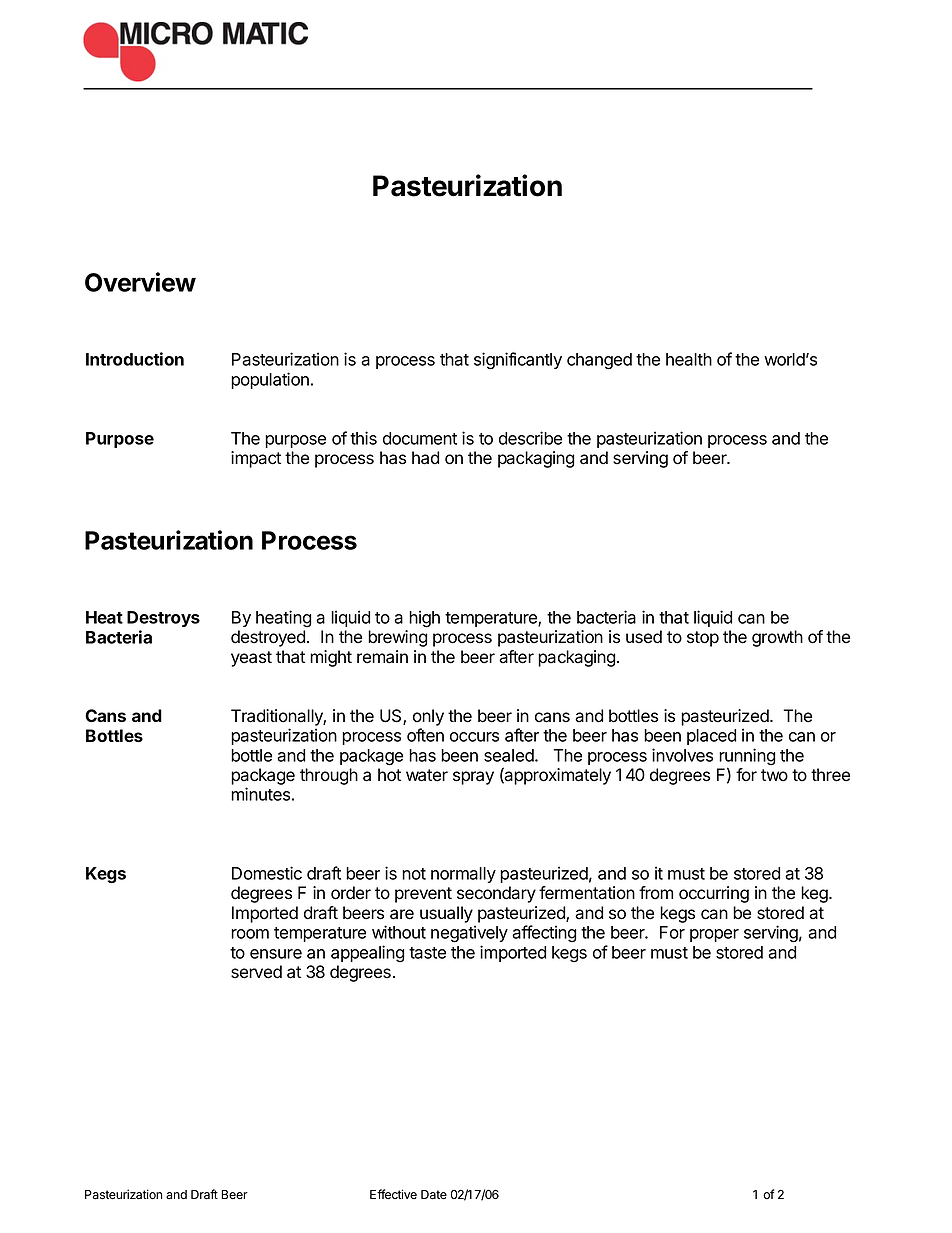 The height and width of the screenshot is (1233, 952). What do you see at coordinates (714, 894) in the screenshot?
I see `occurring` at bounding box center [714, 894].
